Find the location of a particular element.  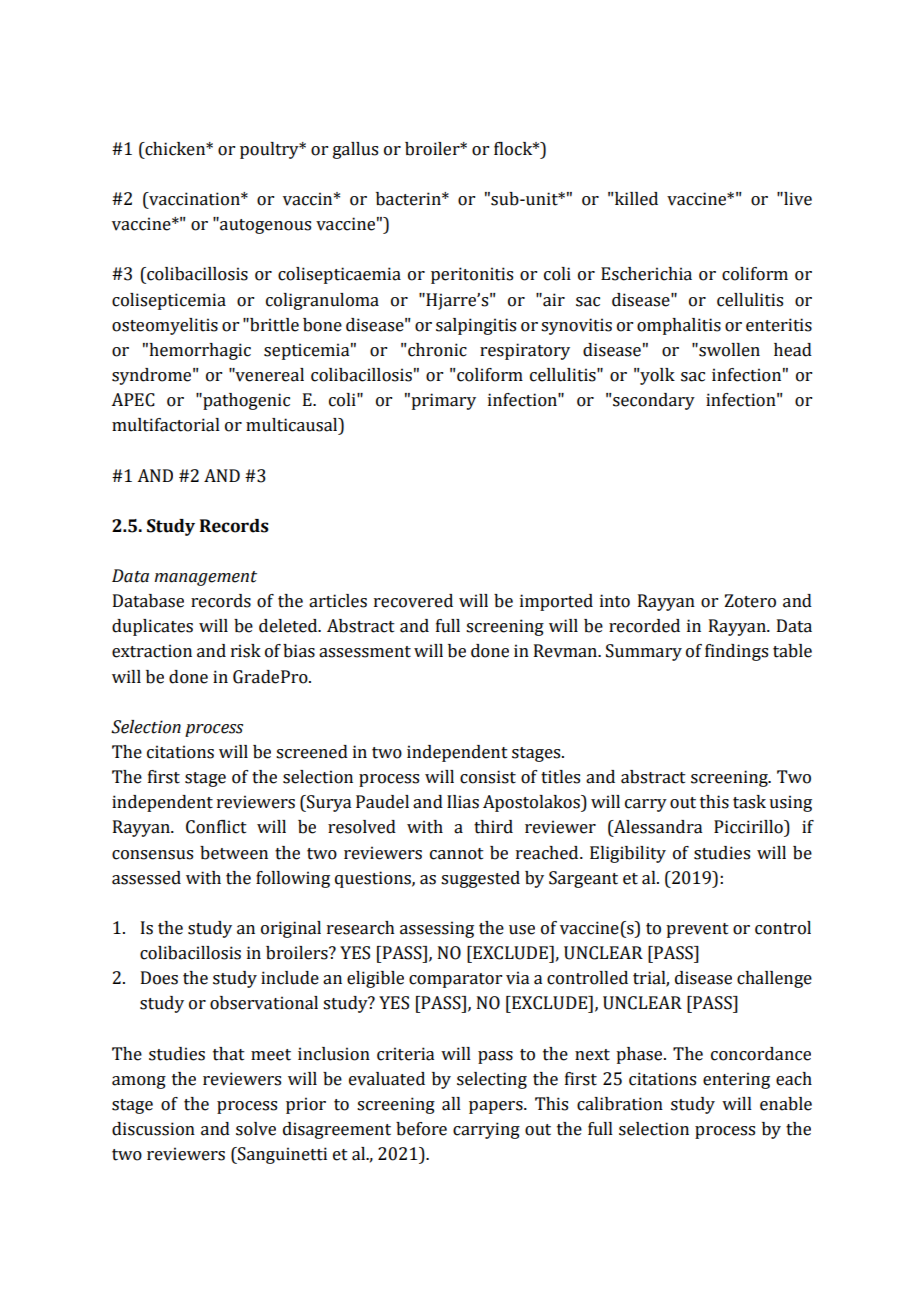

papers is located at coordinates (497, 1107).
